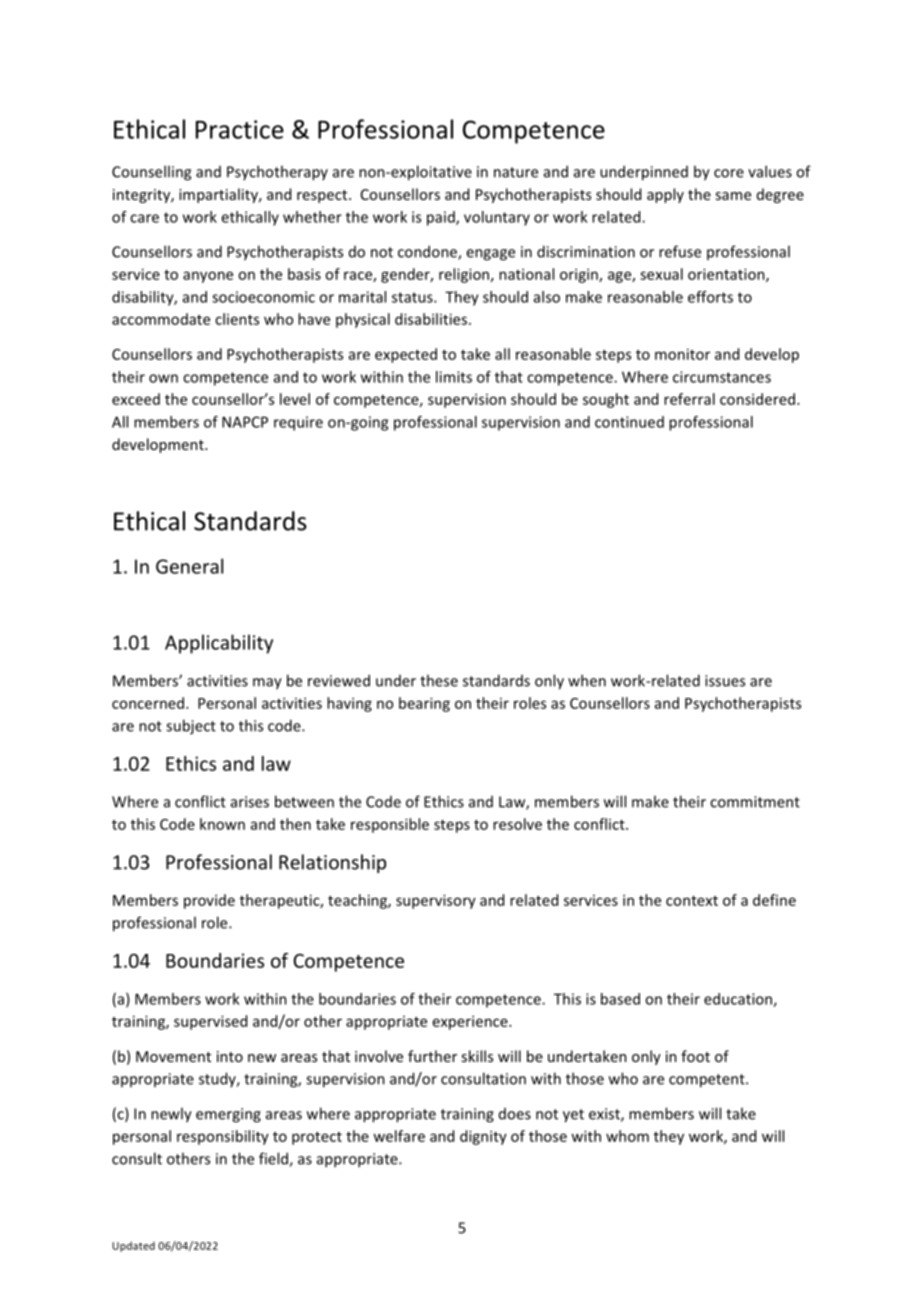 This document has width=924, height=1308. What do you see at coordinates (516, 172) in the document?
I see `nature` at bounding box center [516, 172].
